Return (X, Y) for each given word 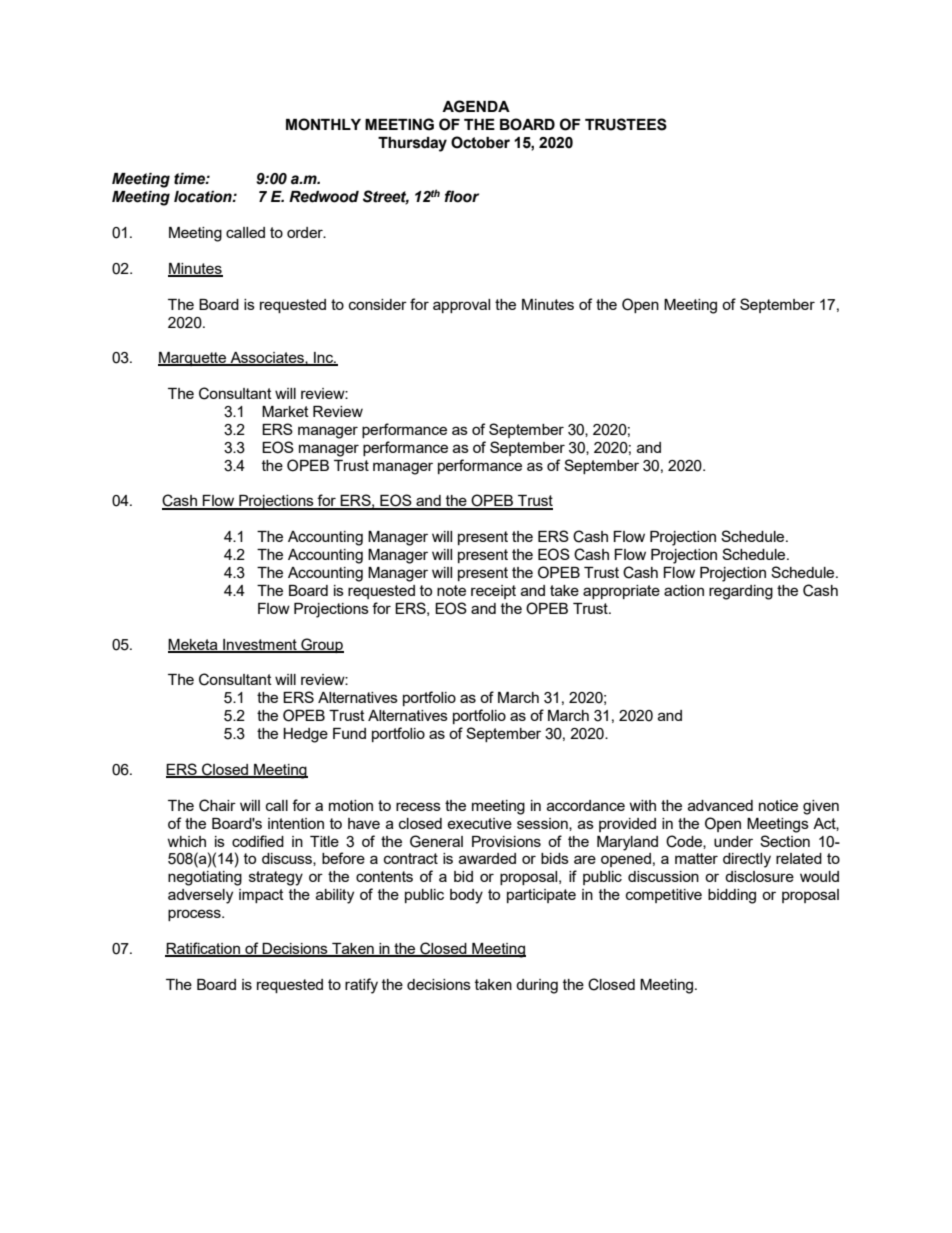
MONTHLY (323, 124)
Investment (260, 645)
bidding (732, 896)
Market (285, 411)
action (684, 590)
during (537, 986)
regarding (741, 592)
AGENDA (476, 106)
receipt (493, 592)
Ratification (203, 949)
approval (461, 306)
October (480, 142)
